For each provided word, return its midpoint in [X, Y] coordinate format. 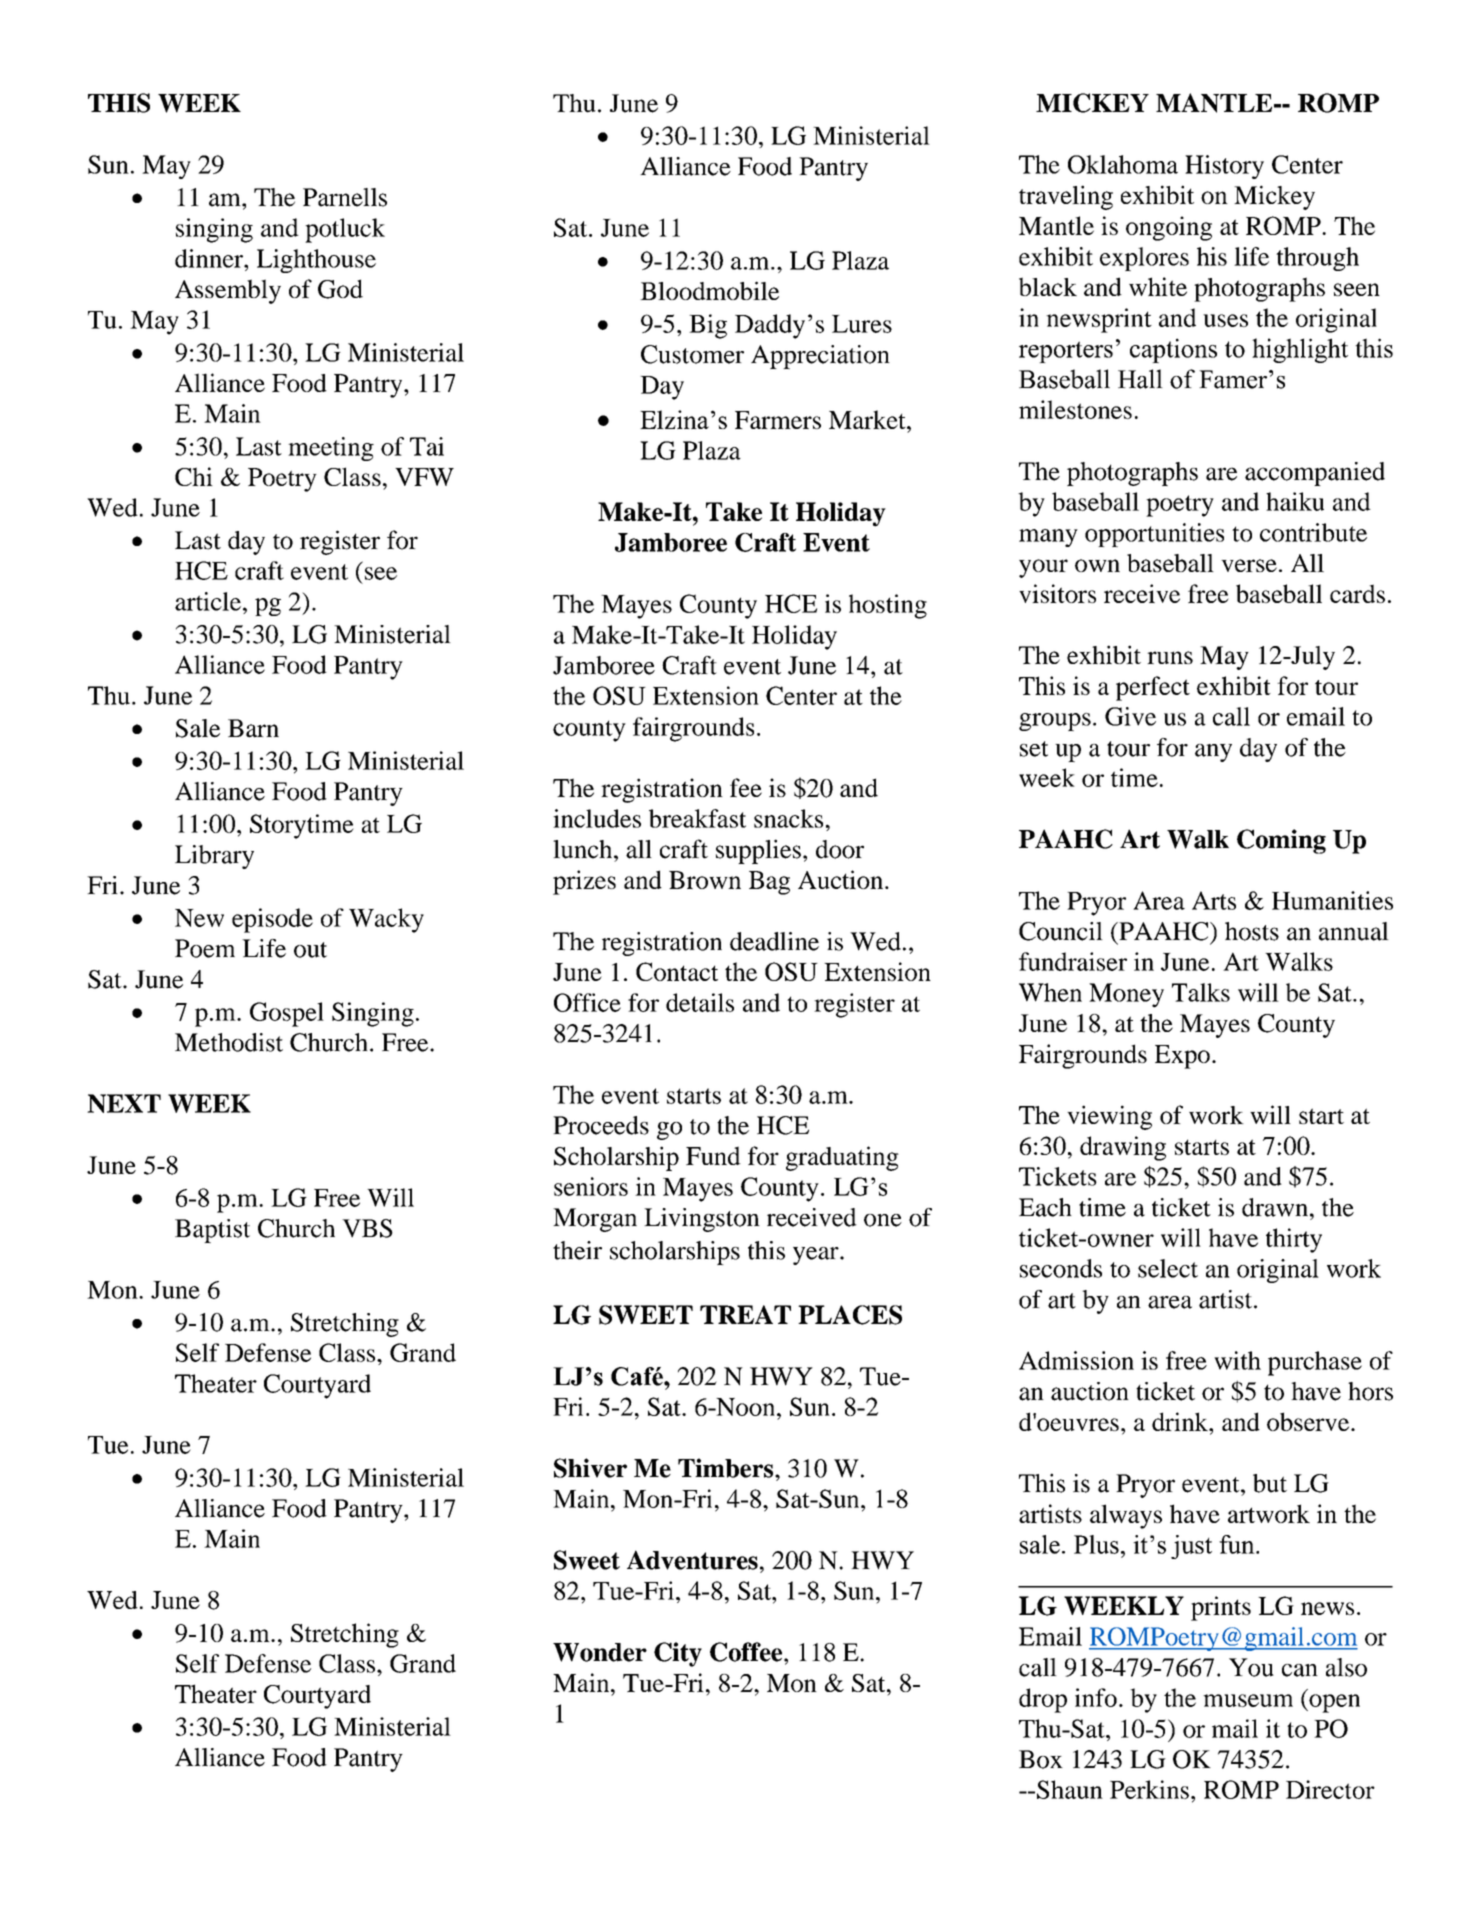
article [208, 601]
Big [708, 326]
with [1237, 1360]
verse [1249, 565]
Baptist [212, 1231]
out [310, 950]
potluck [345, 230]
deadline [774, 941]
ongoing [1169, 228]
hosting [888, 606]
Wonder [600, 1652]
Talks [1201, 992]
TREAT [745, 1314]
